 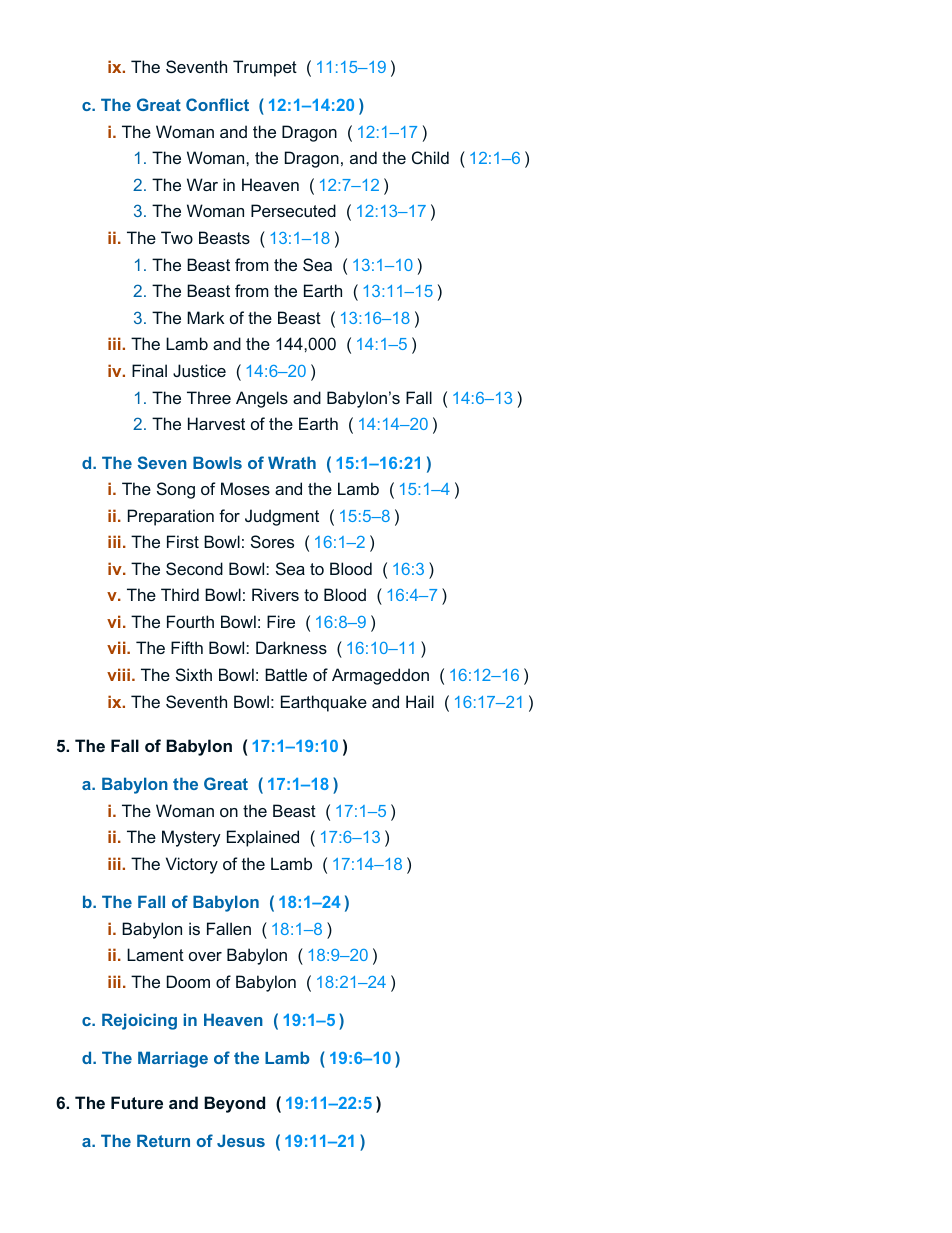 I want to click on Future, so click(x=137, y=1102).
